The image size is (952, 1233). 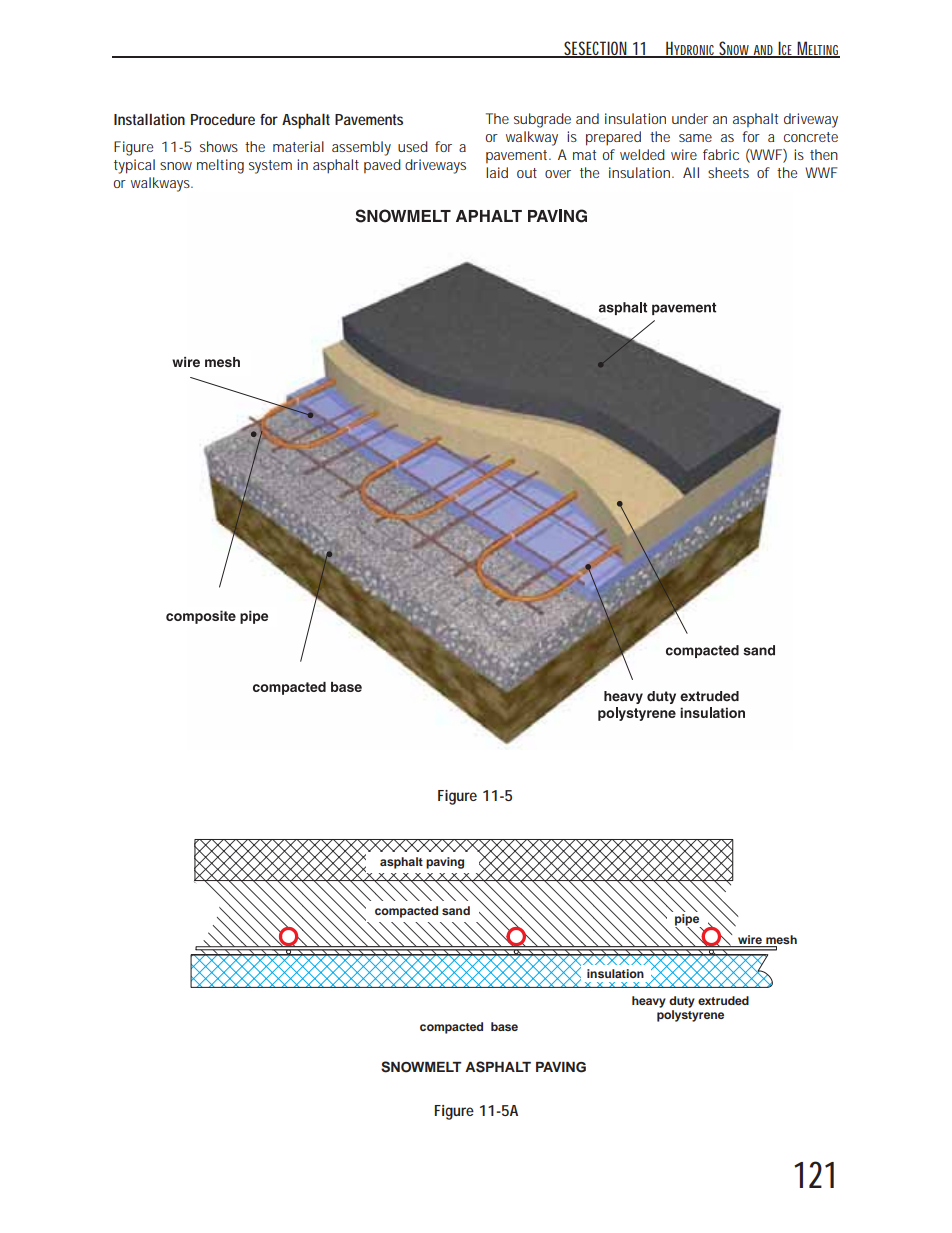 I want to click on base, so click(x=504, y=1026).
